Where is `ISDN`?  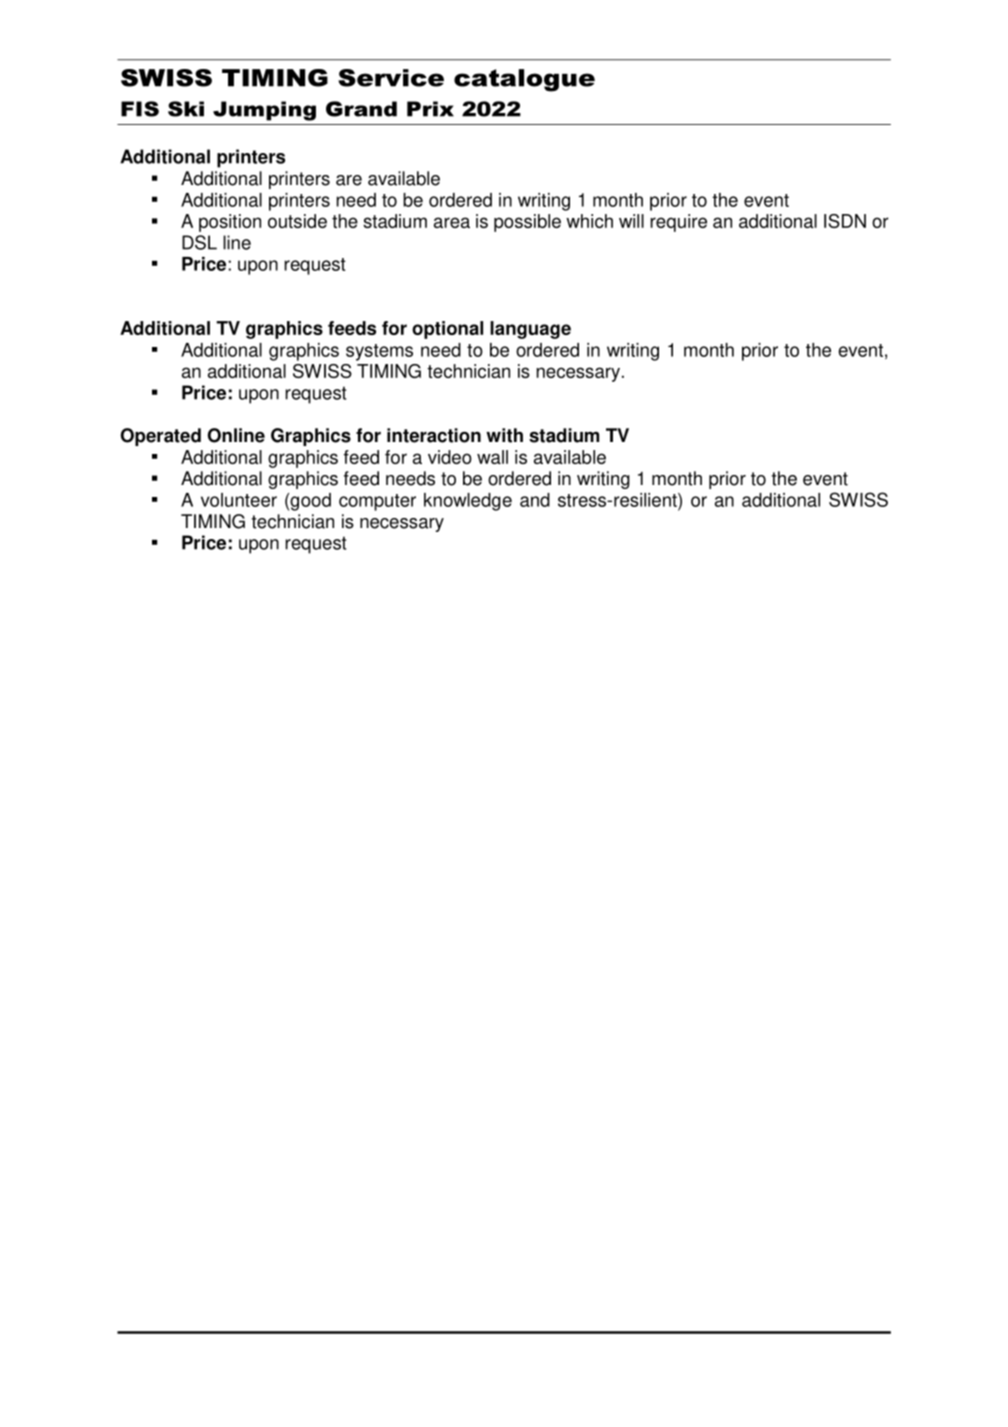
ISDN is located at coordinates (845, 221).
